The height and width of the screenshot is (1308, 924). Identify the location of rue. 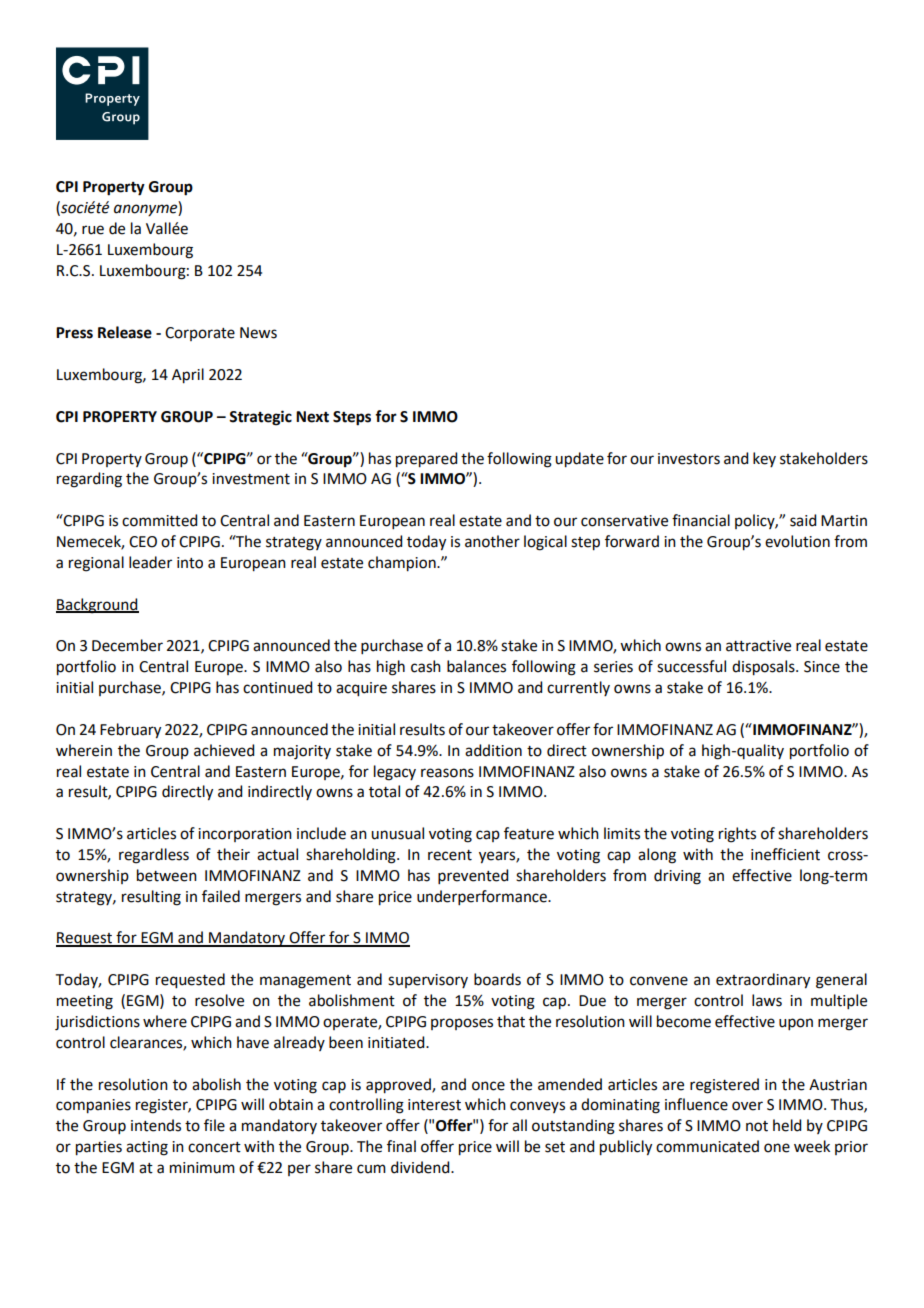
(93, 230).
